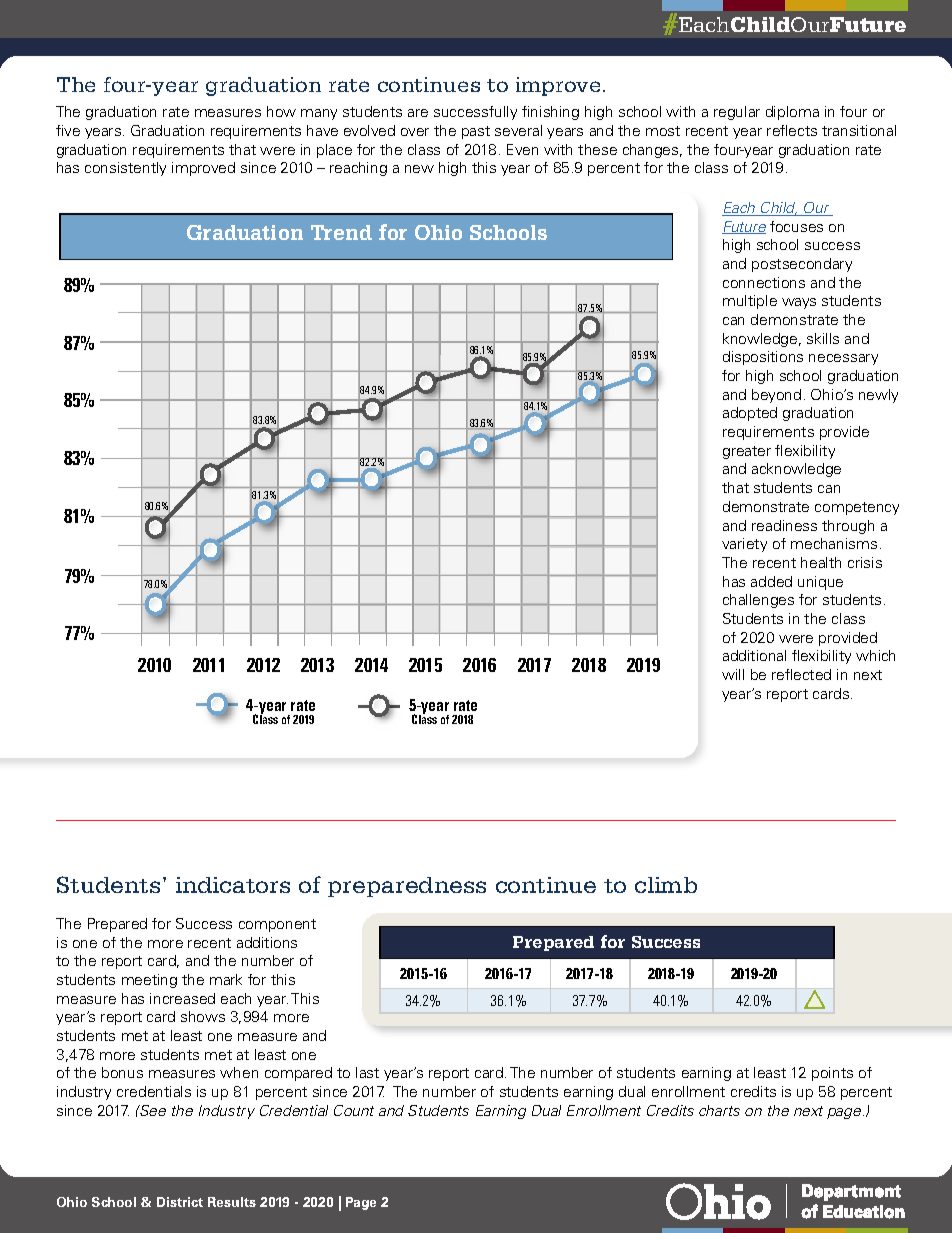  What do you see at coordinates (354, 1110) in the image?
I see `Count` at bounding box center [354, 1110].
